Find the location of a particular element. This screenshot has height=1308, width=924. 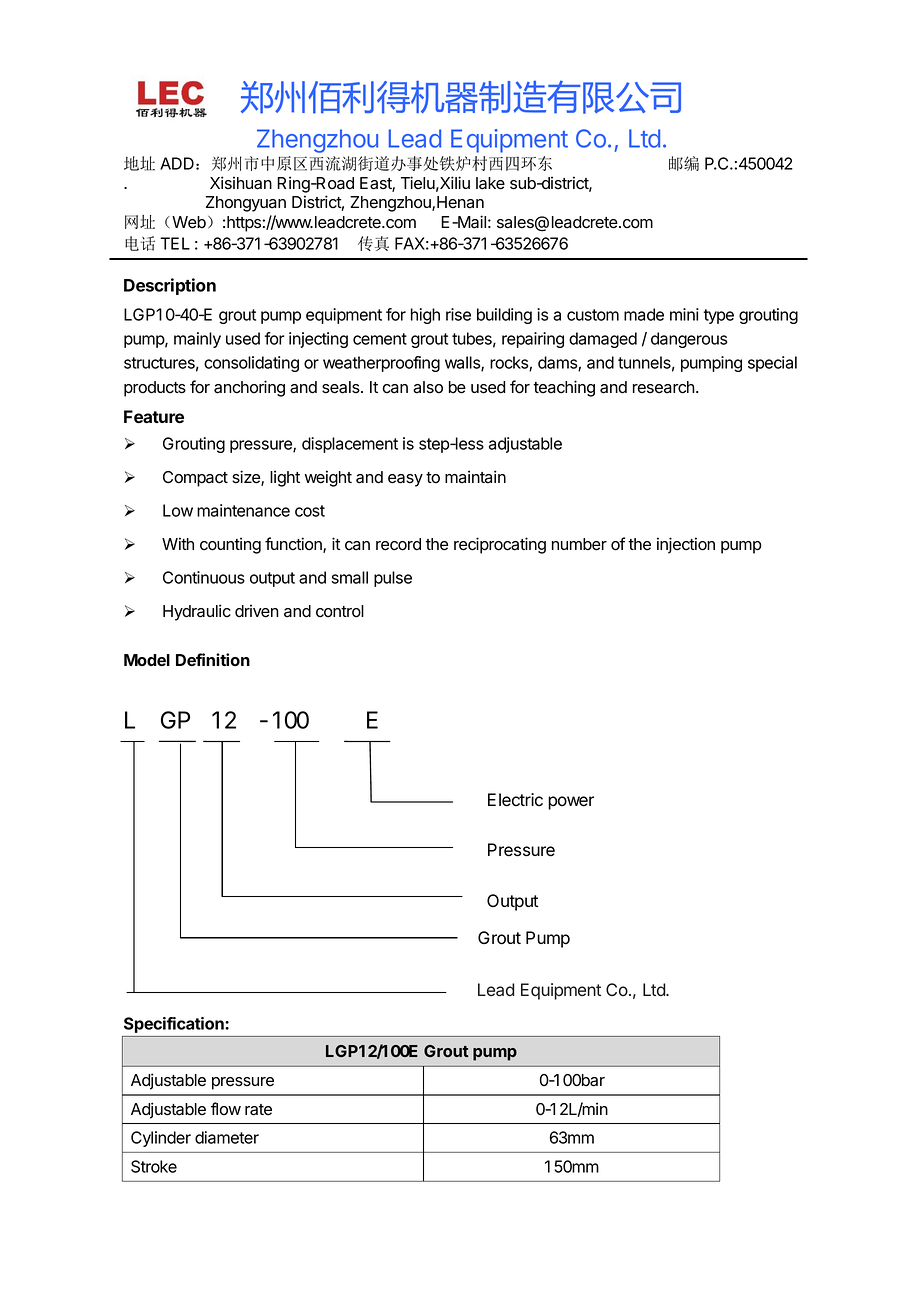

power is located at coordinates (571, 803).
